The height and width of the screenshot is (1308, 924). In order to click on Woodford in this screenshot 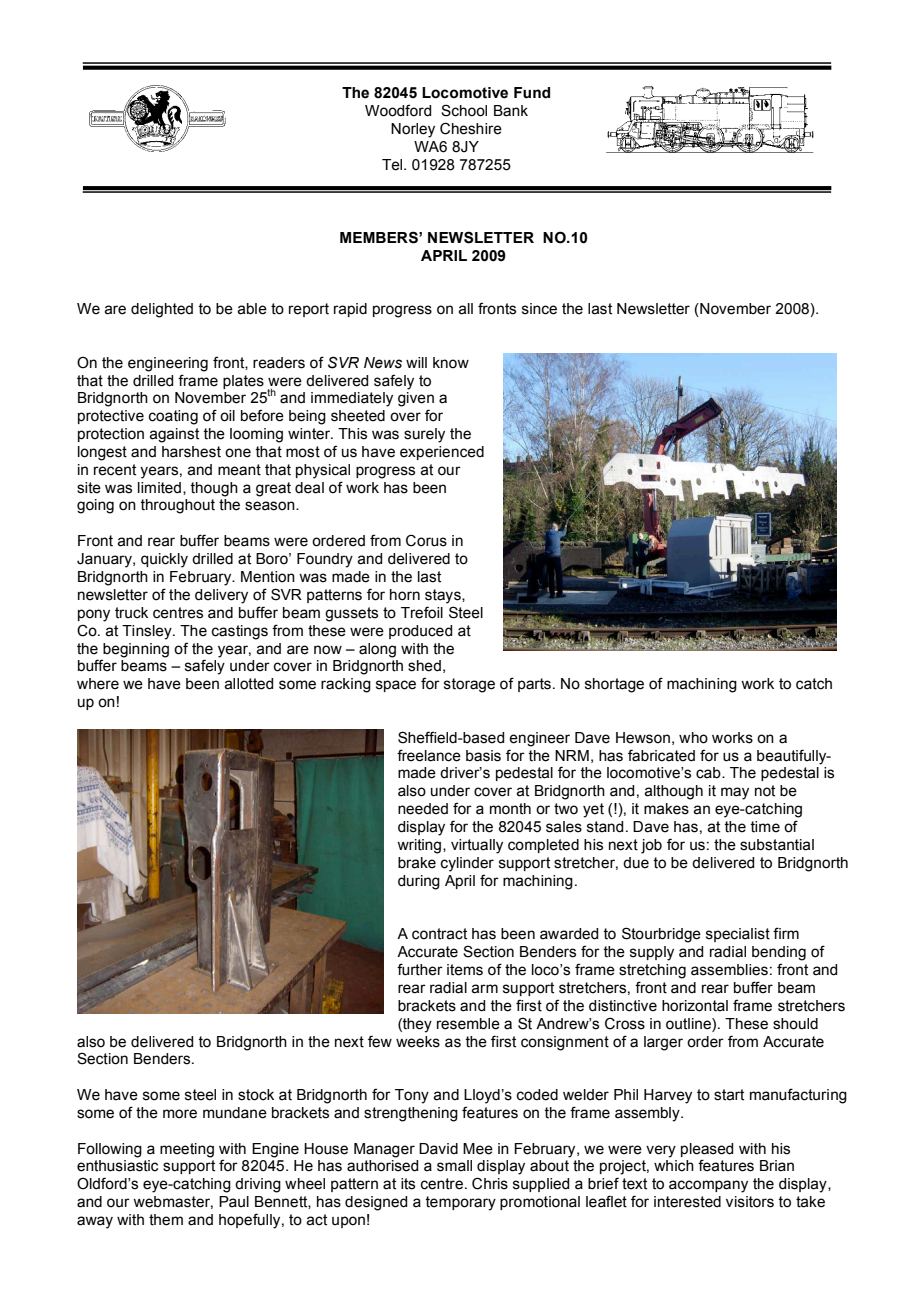, I will do `click(398, 110)`.
